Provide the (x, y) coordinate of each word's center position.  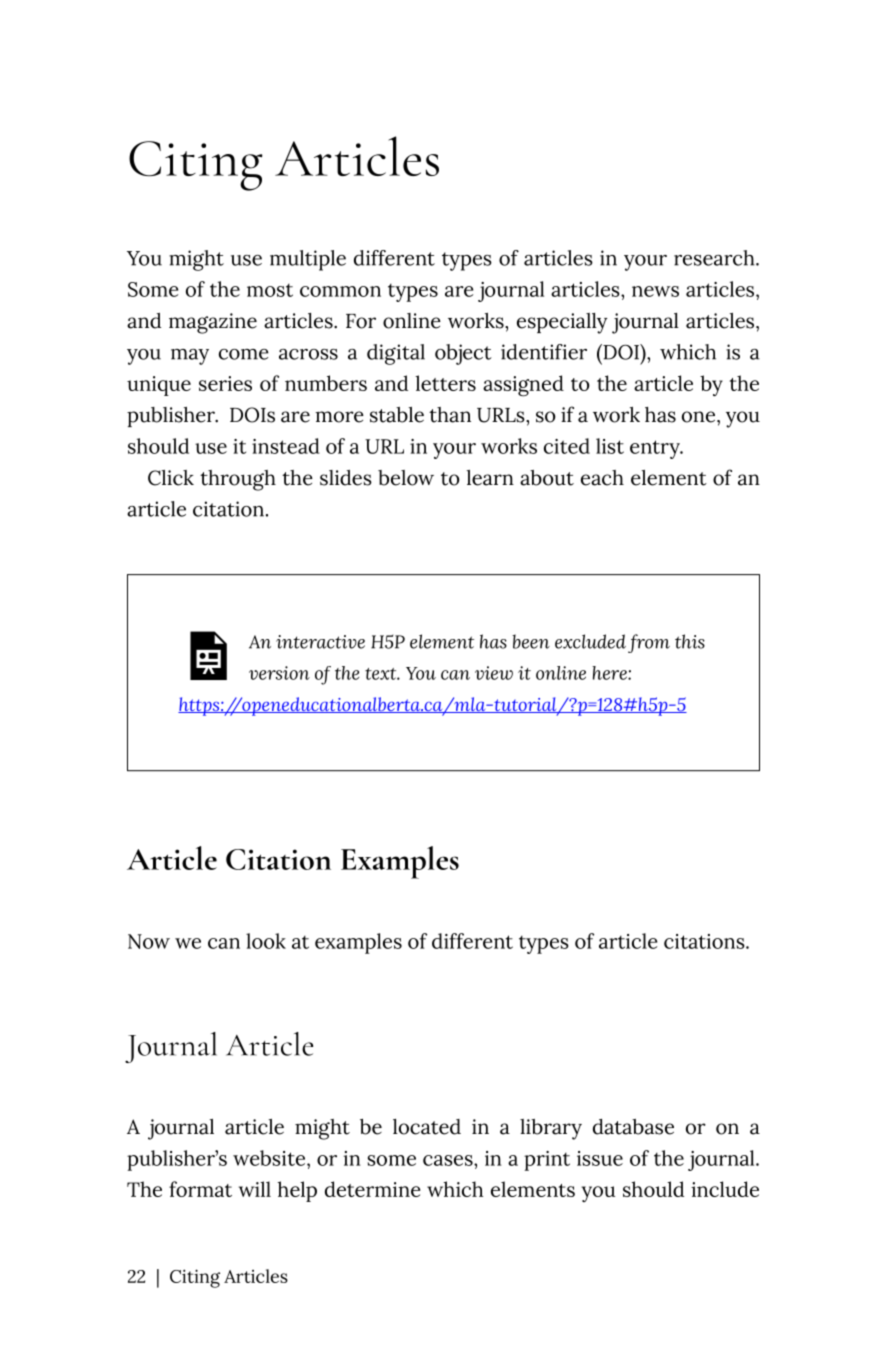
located (427, 1127)
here (610, 673)
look (266, 941)
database (633, 1127)
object (463, 354)
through (238, 480)
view (494, 673)
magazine (213, 323)
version (279, 673)
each (602, 478)
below (406, 478)
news (655, 291)
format (200, 1189)
